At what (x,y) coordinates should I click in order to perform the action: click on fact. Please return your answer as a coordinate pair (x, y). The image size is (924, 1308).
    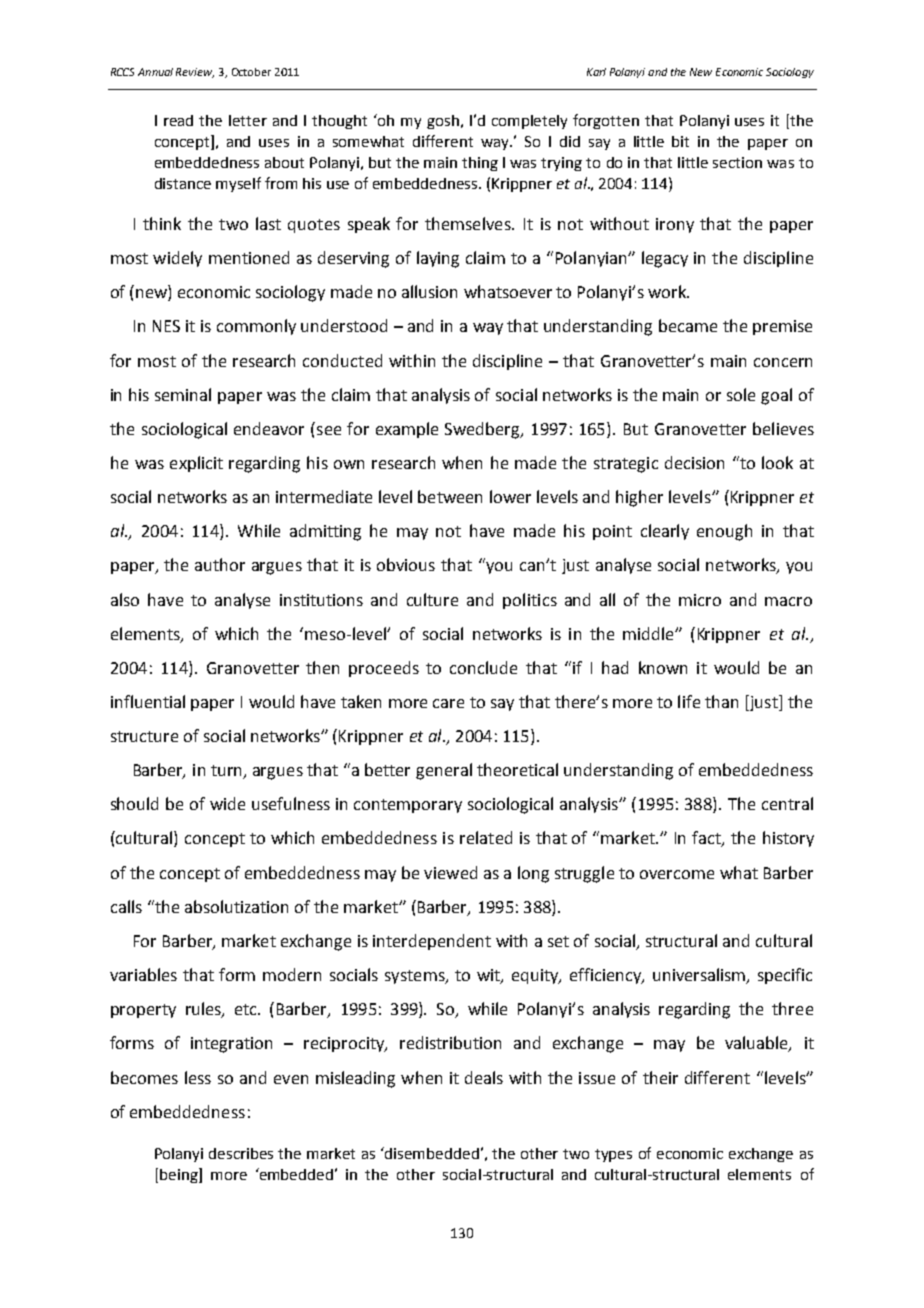
    Looking at the image, I should click on (707, 839).
